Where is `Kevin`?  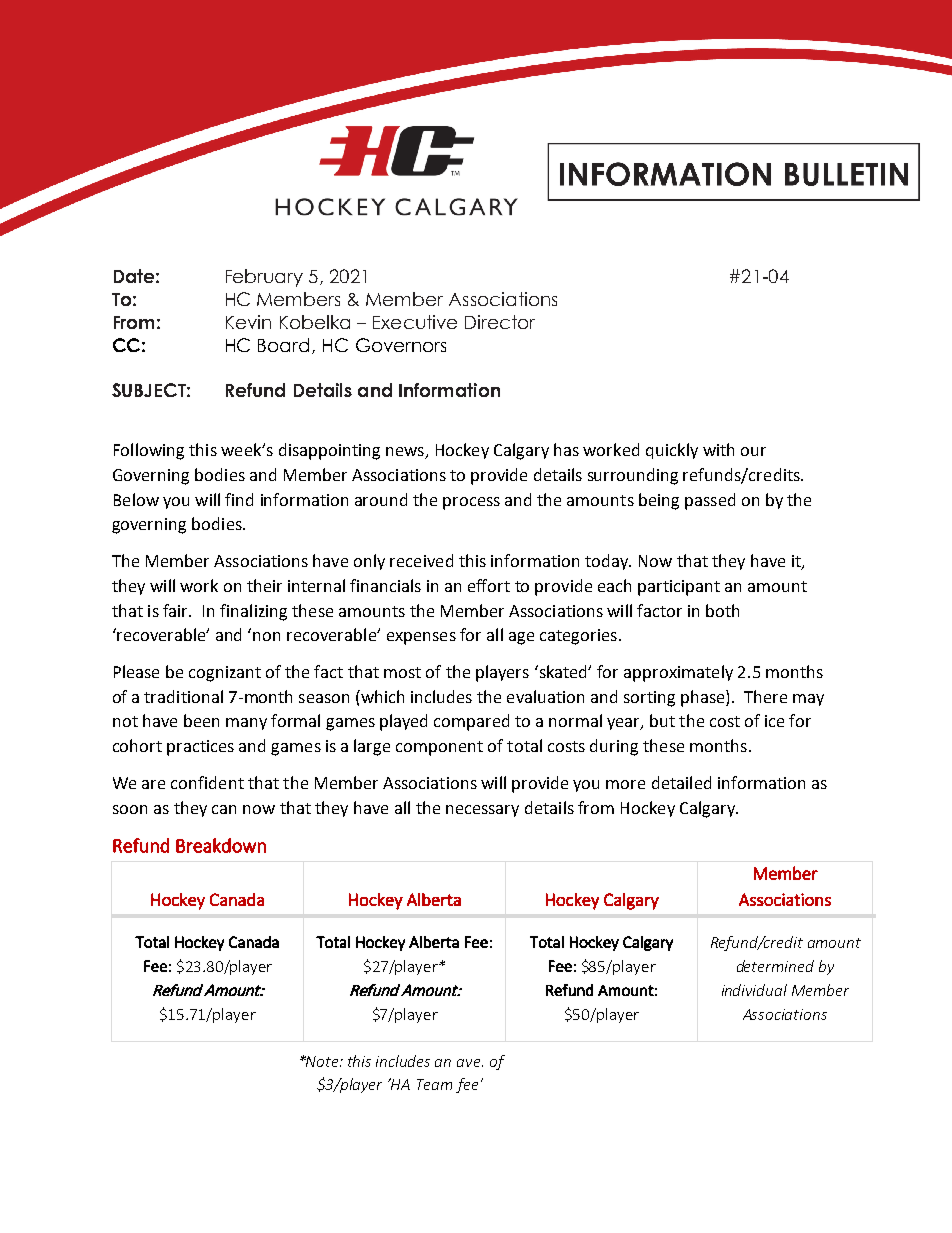
Kevin is located at coordinates (248, 322).
